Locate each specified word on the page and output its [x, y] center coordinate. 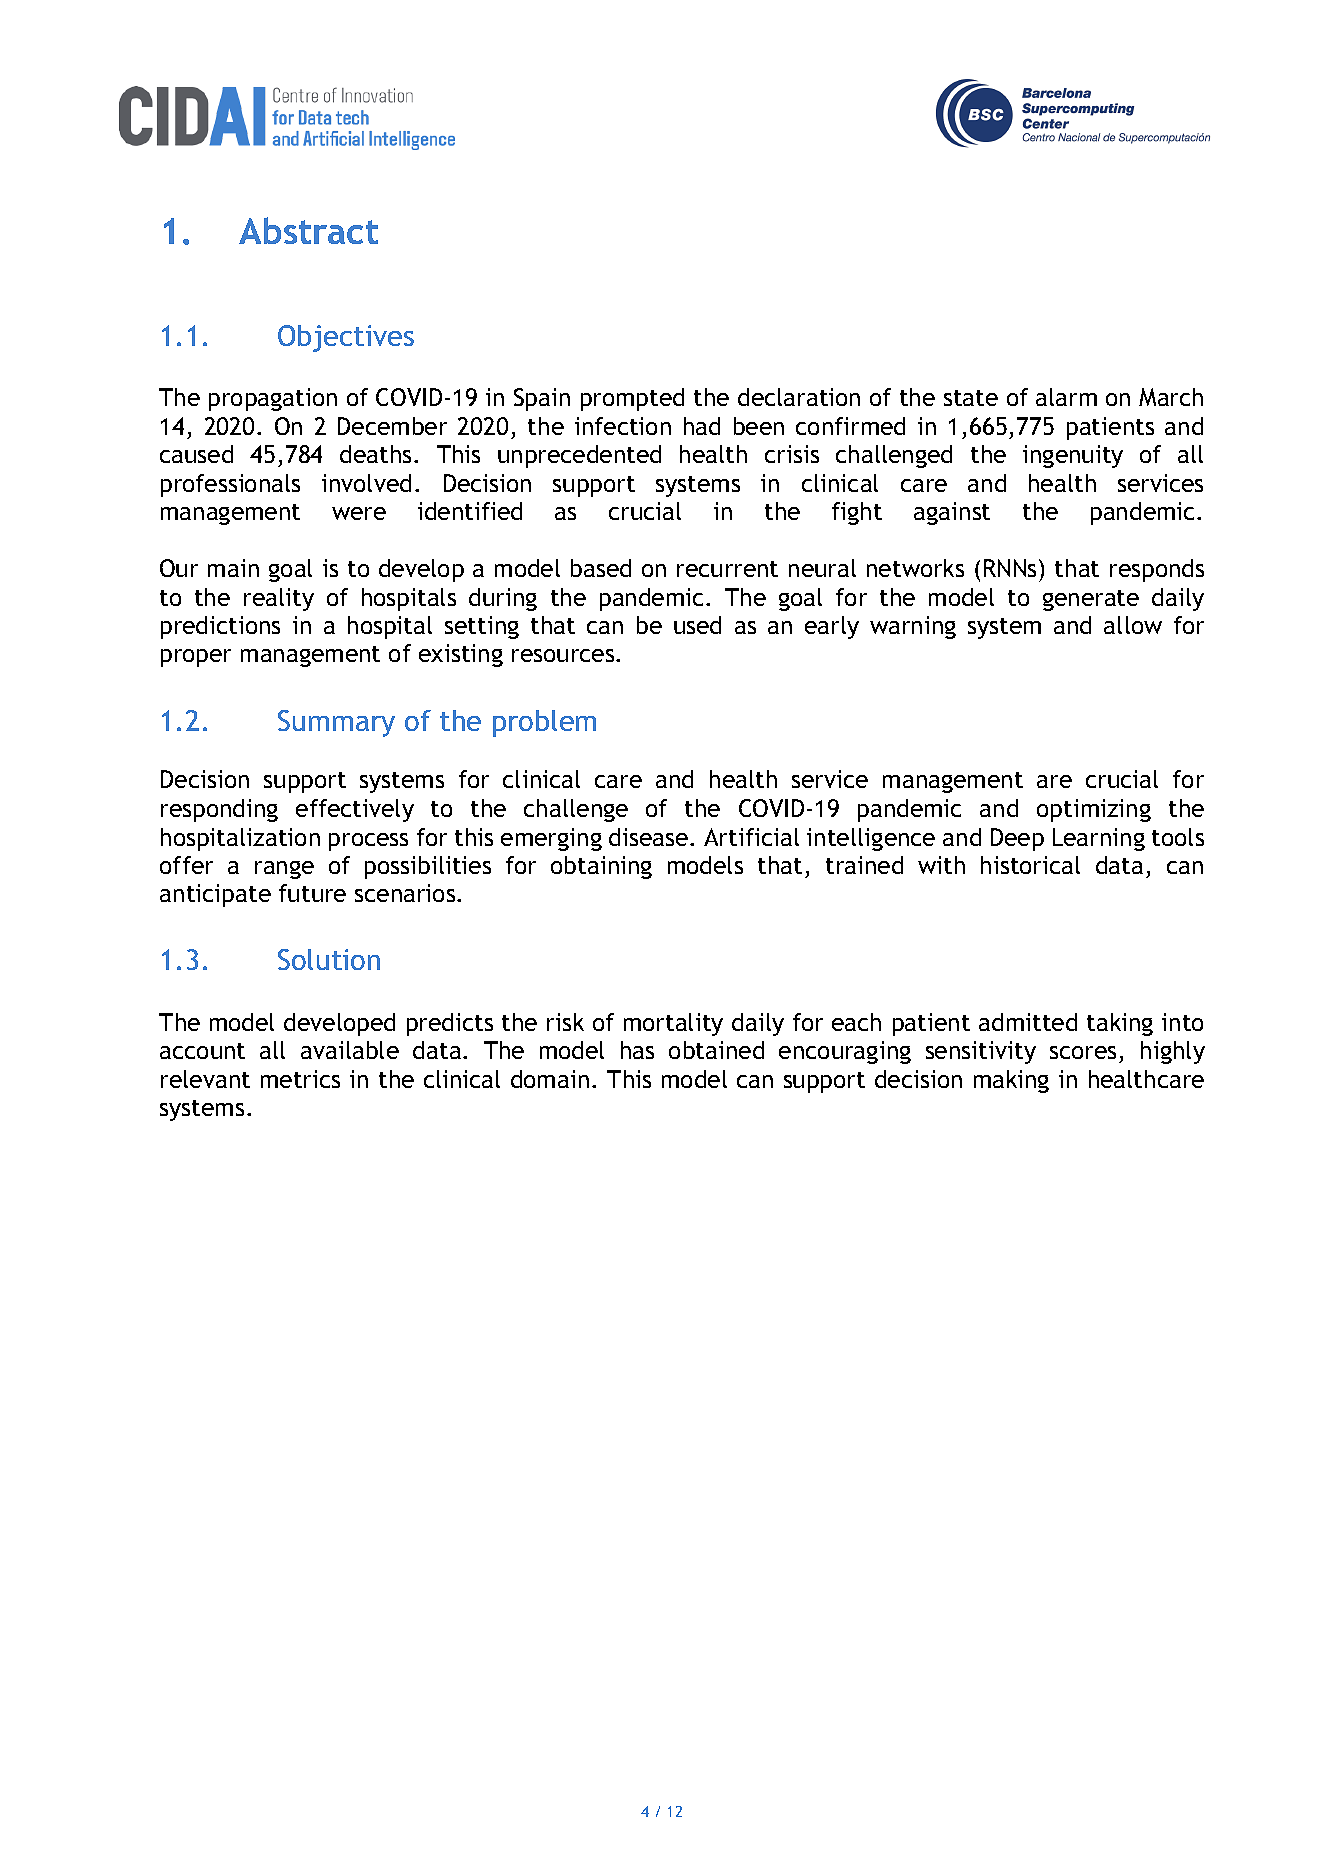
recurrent [727, 569]
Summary [336, 723]
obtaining [601, 867]
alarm [1066, 397]
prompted [632, 399]
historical [1030, 865]
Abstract [308, 230]
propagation [273, 399]
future [312, 893]
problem [544, 723]
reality [279, 599]
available [350, 1050]
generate [1091, 600]
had [702, 426]
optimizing [1094, 810]
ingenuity [1073, 456]
